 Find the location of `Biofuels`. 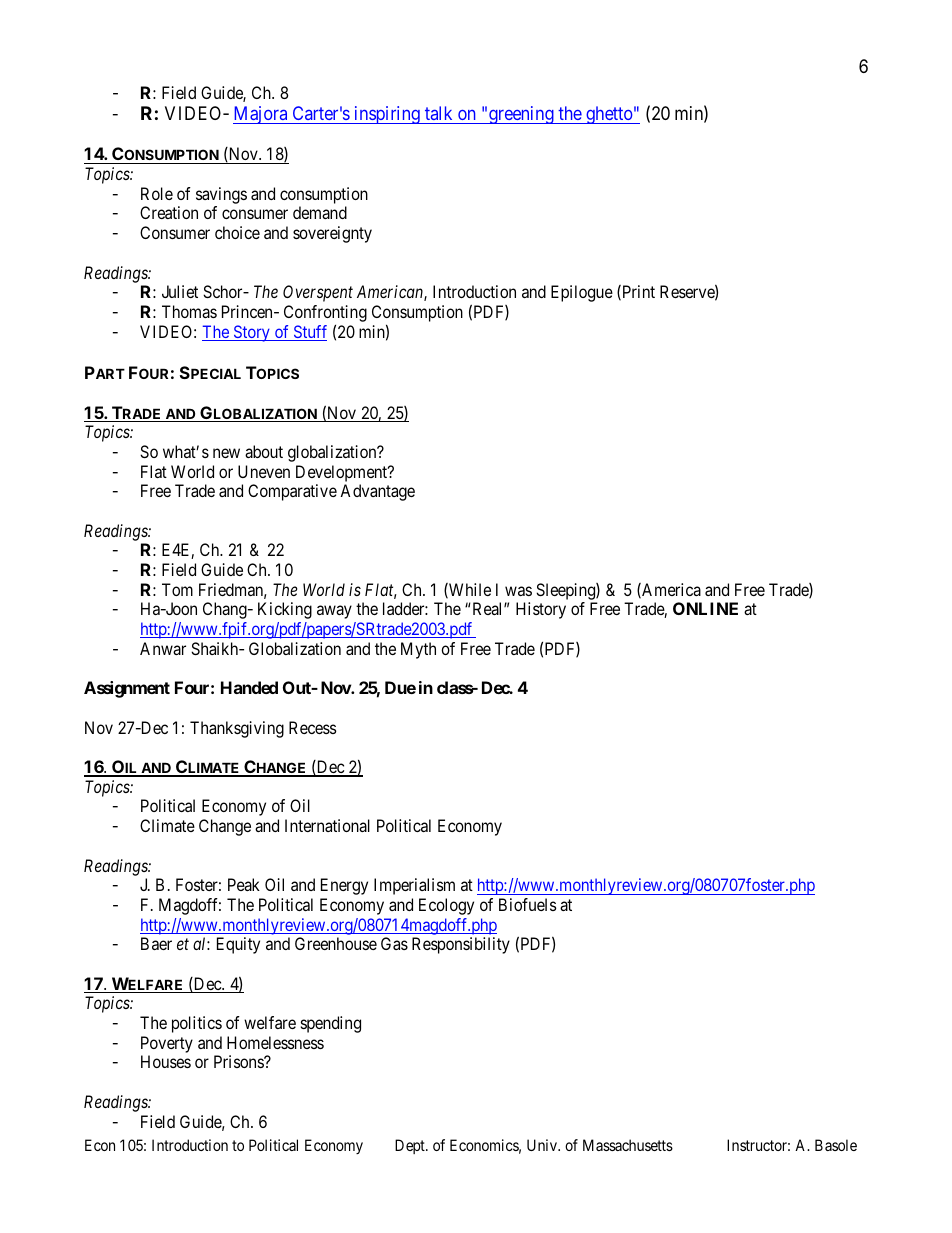

Biofuels is located at coordinates (528, 904).
